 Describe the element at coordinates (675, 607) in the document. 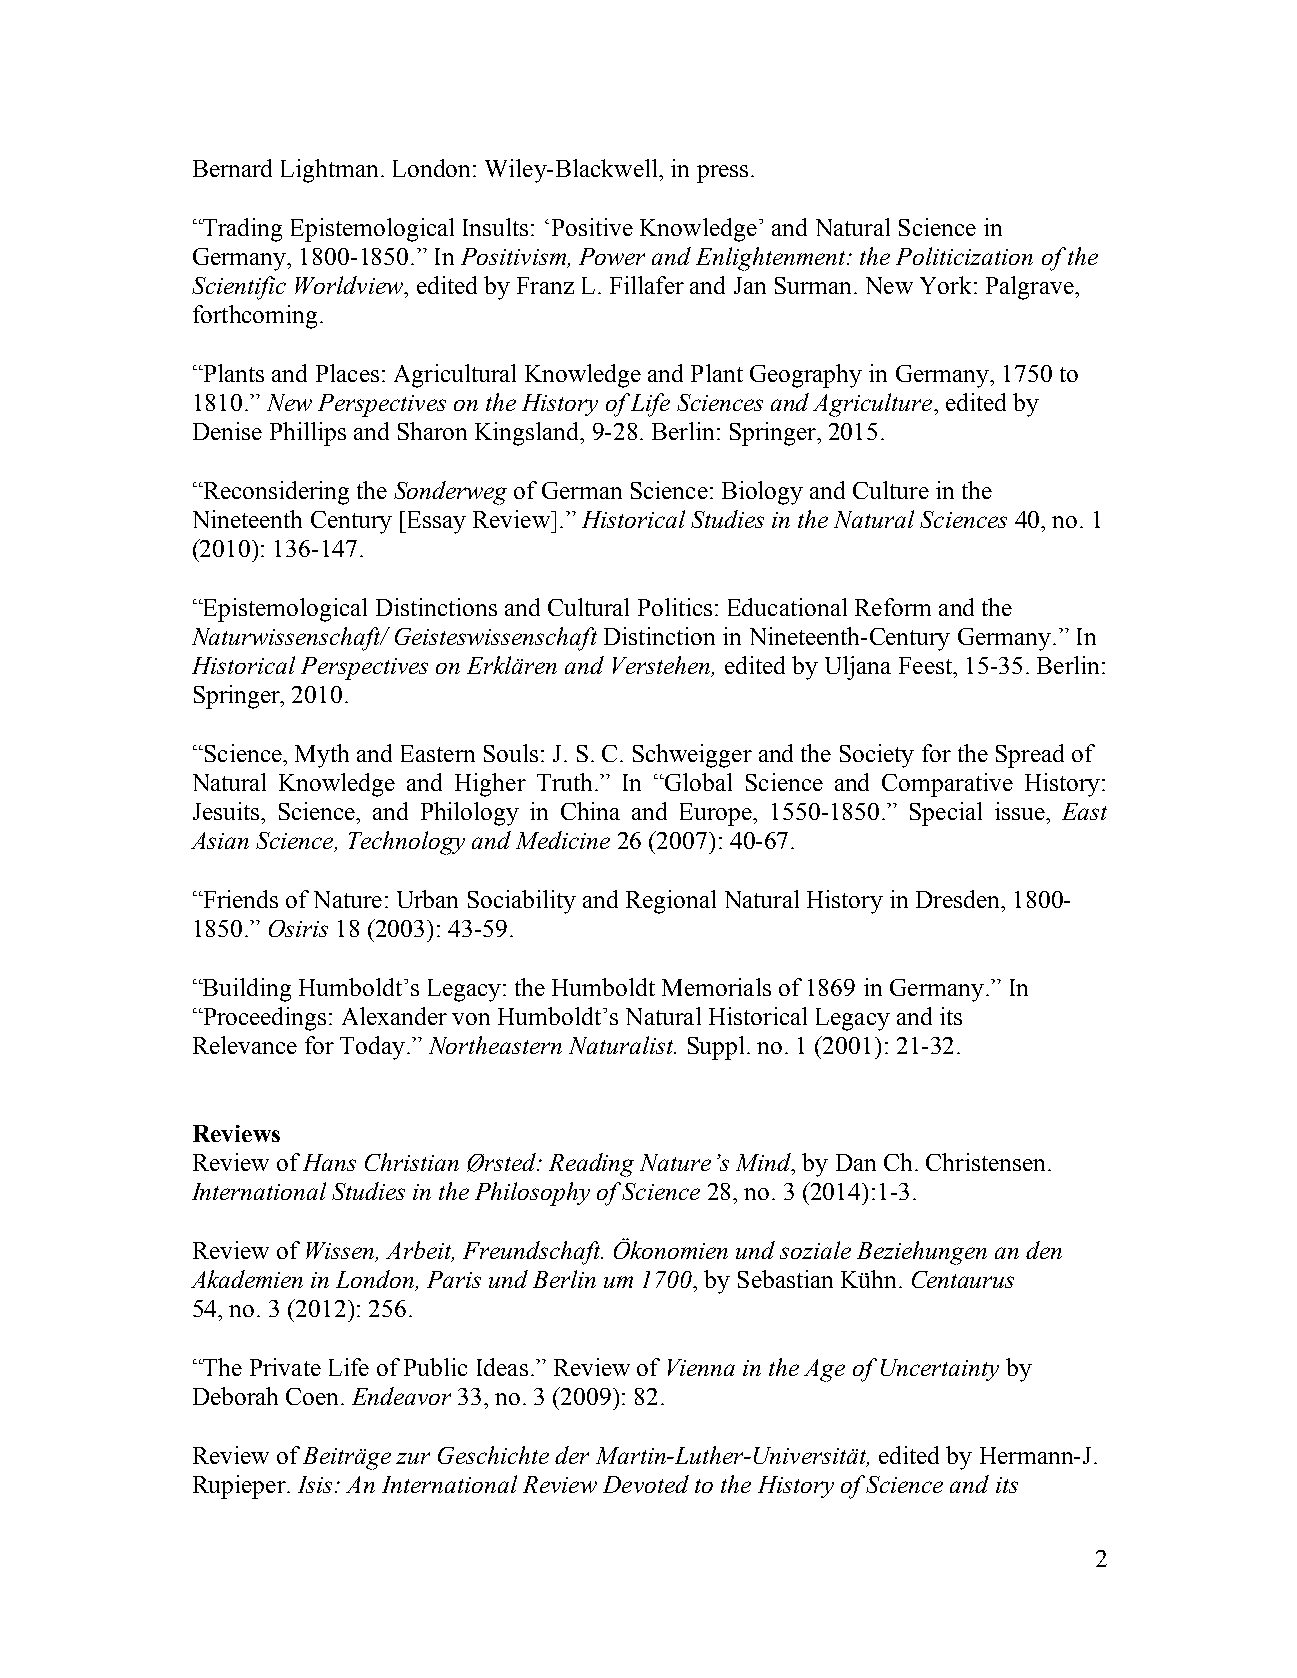

I see `Politics` at that location.
